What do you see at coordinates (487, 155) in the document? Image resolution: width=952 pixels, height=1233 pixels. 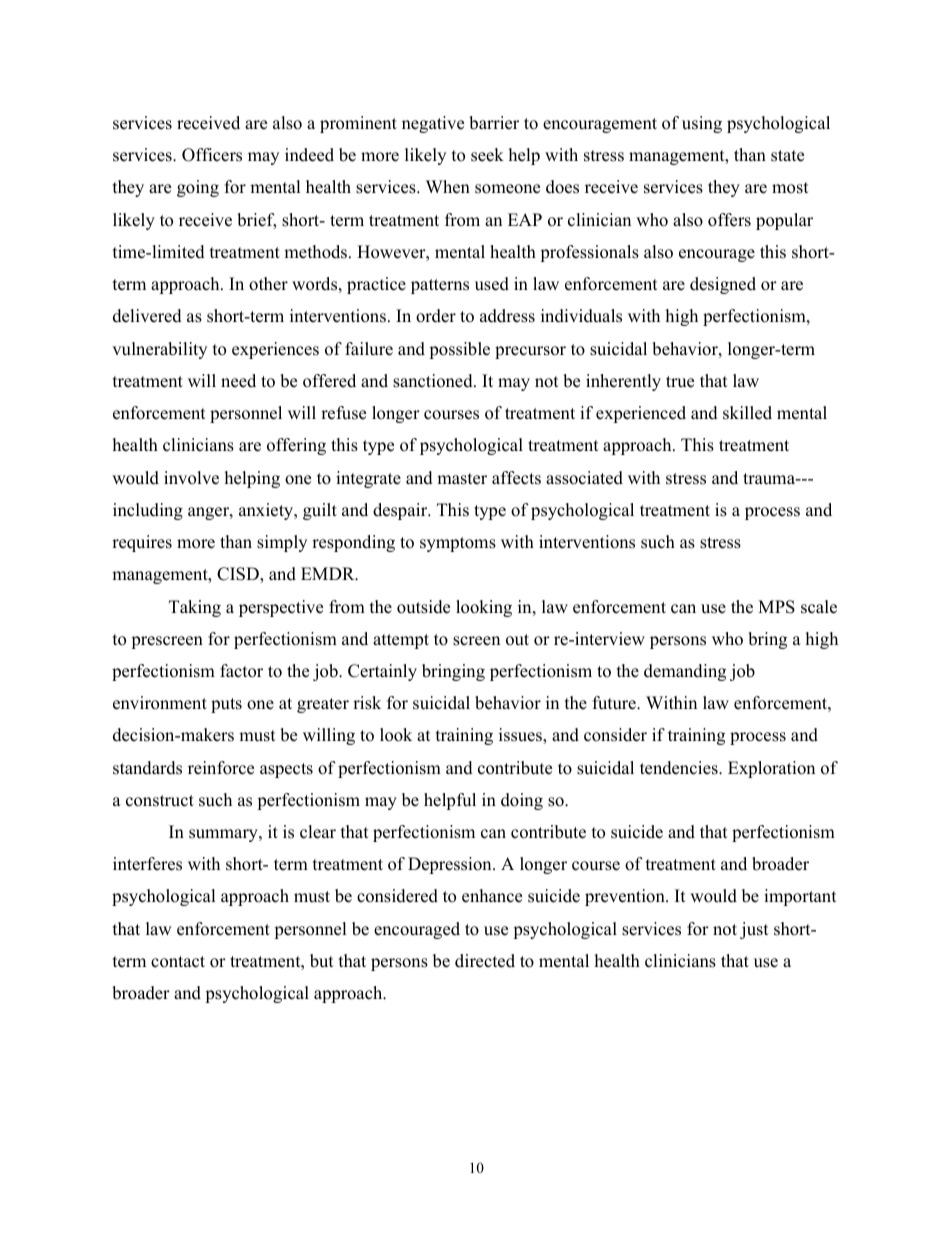 I see `seek` at bounding box center [487, 155].
